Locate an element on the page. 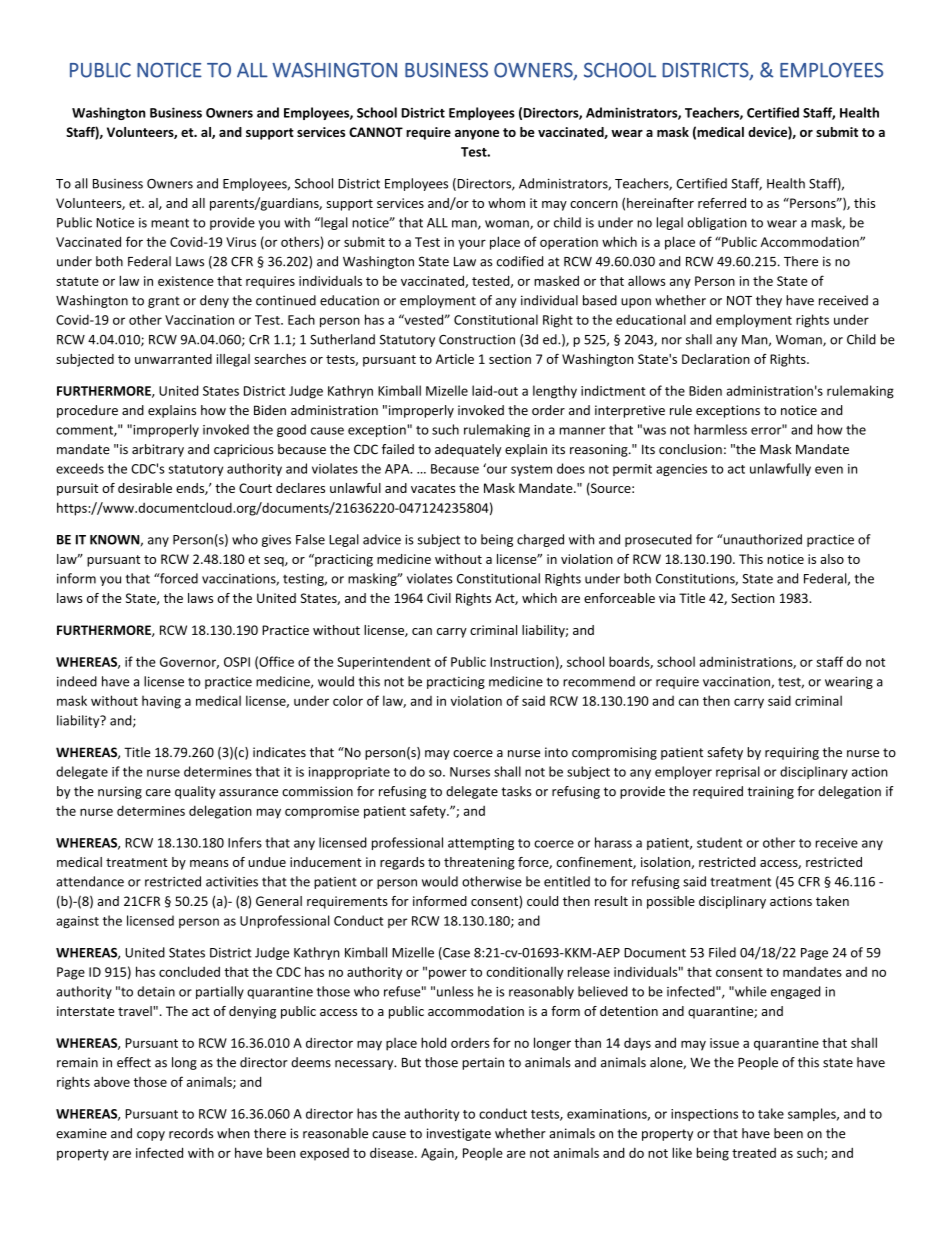 Image resolution: width=952 pixels, height=1233 pixels. copy is located at coordinates (151, 1136).
